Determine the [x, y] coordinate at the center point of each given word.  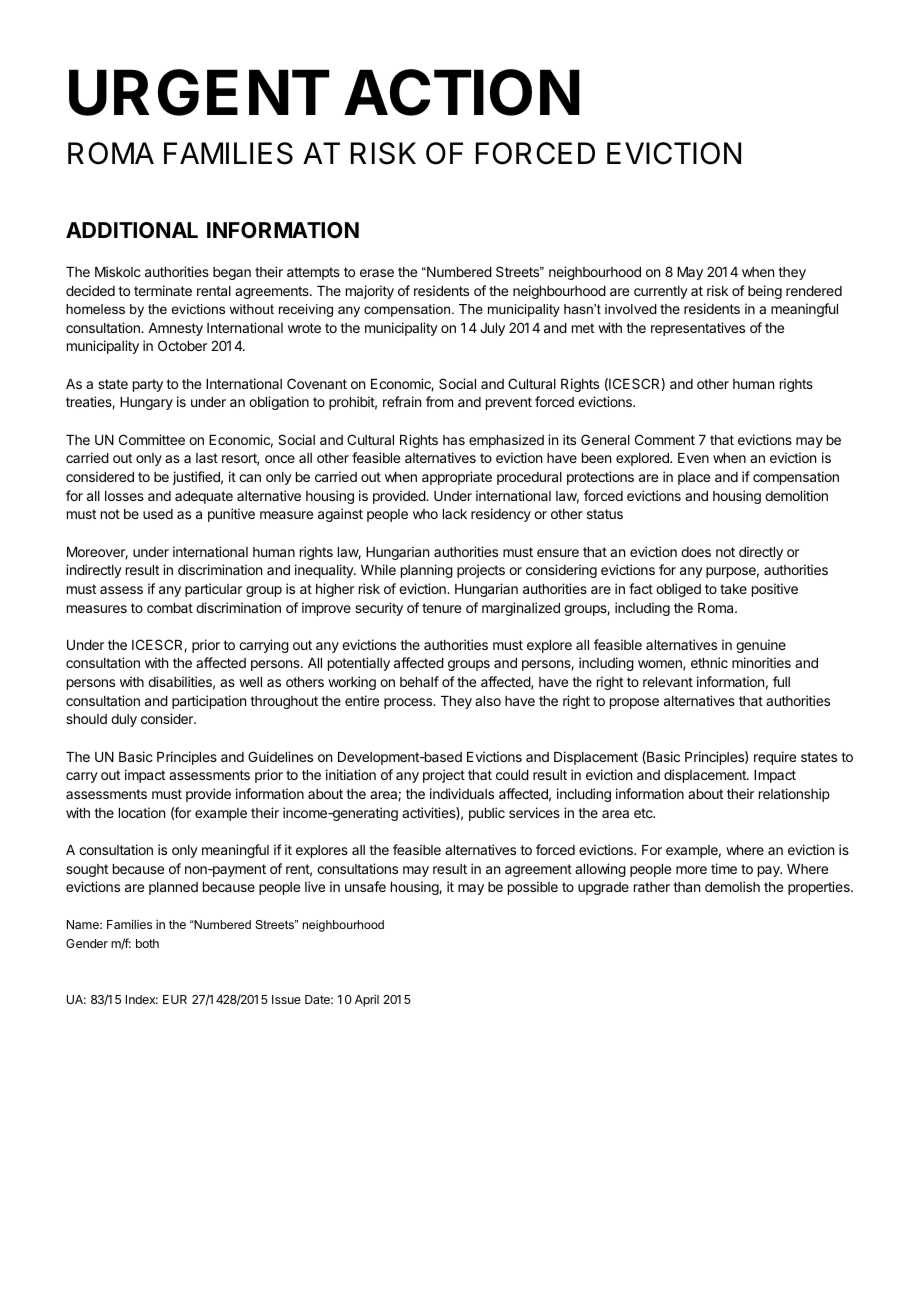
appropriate [457, 478]
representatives [698, 329]
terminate [163, 290]
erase [377, 273]
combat [170, 608]
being [765, 292]
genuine [761, 646]
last [207, 458]
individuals [462, 793]
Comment [665, 439]
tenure [441, 608]
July [492, 329]
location [142, 812]
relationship [794, 795]
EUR [175, 999]
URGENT [199, 92]
